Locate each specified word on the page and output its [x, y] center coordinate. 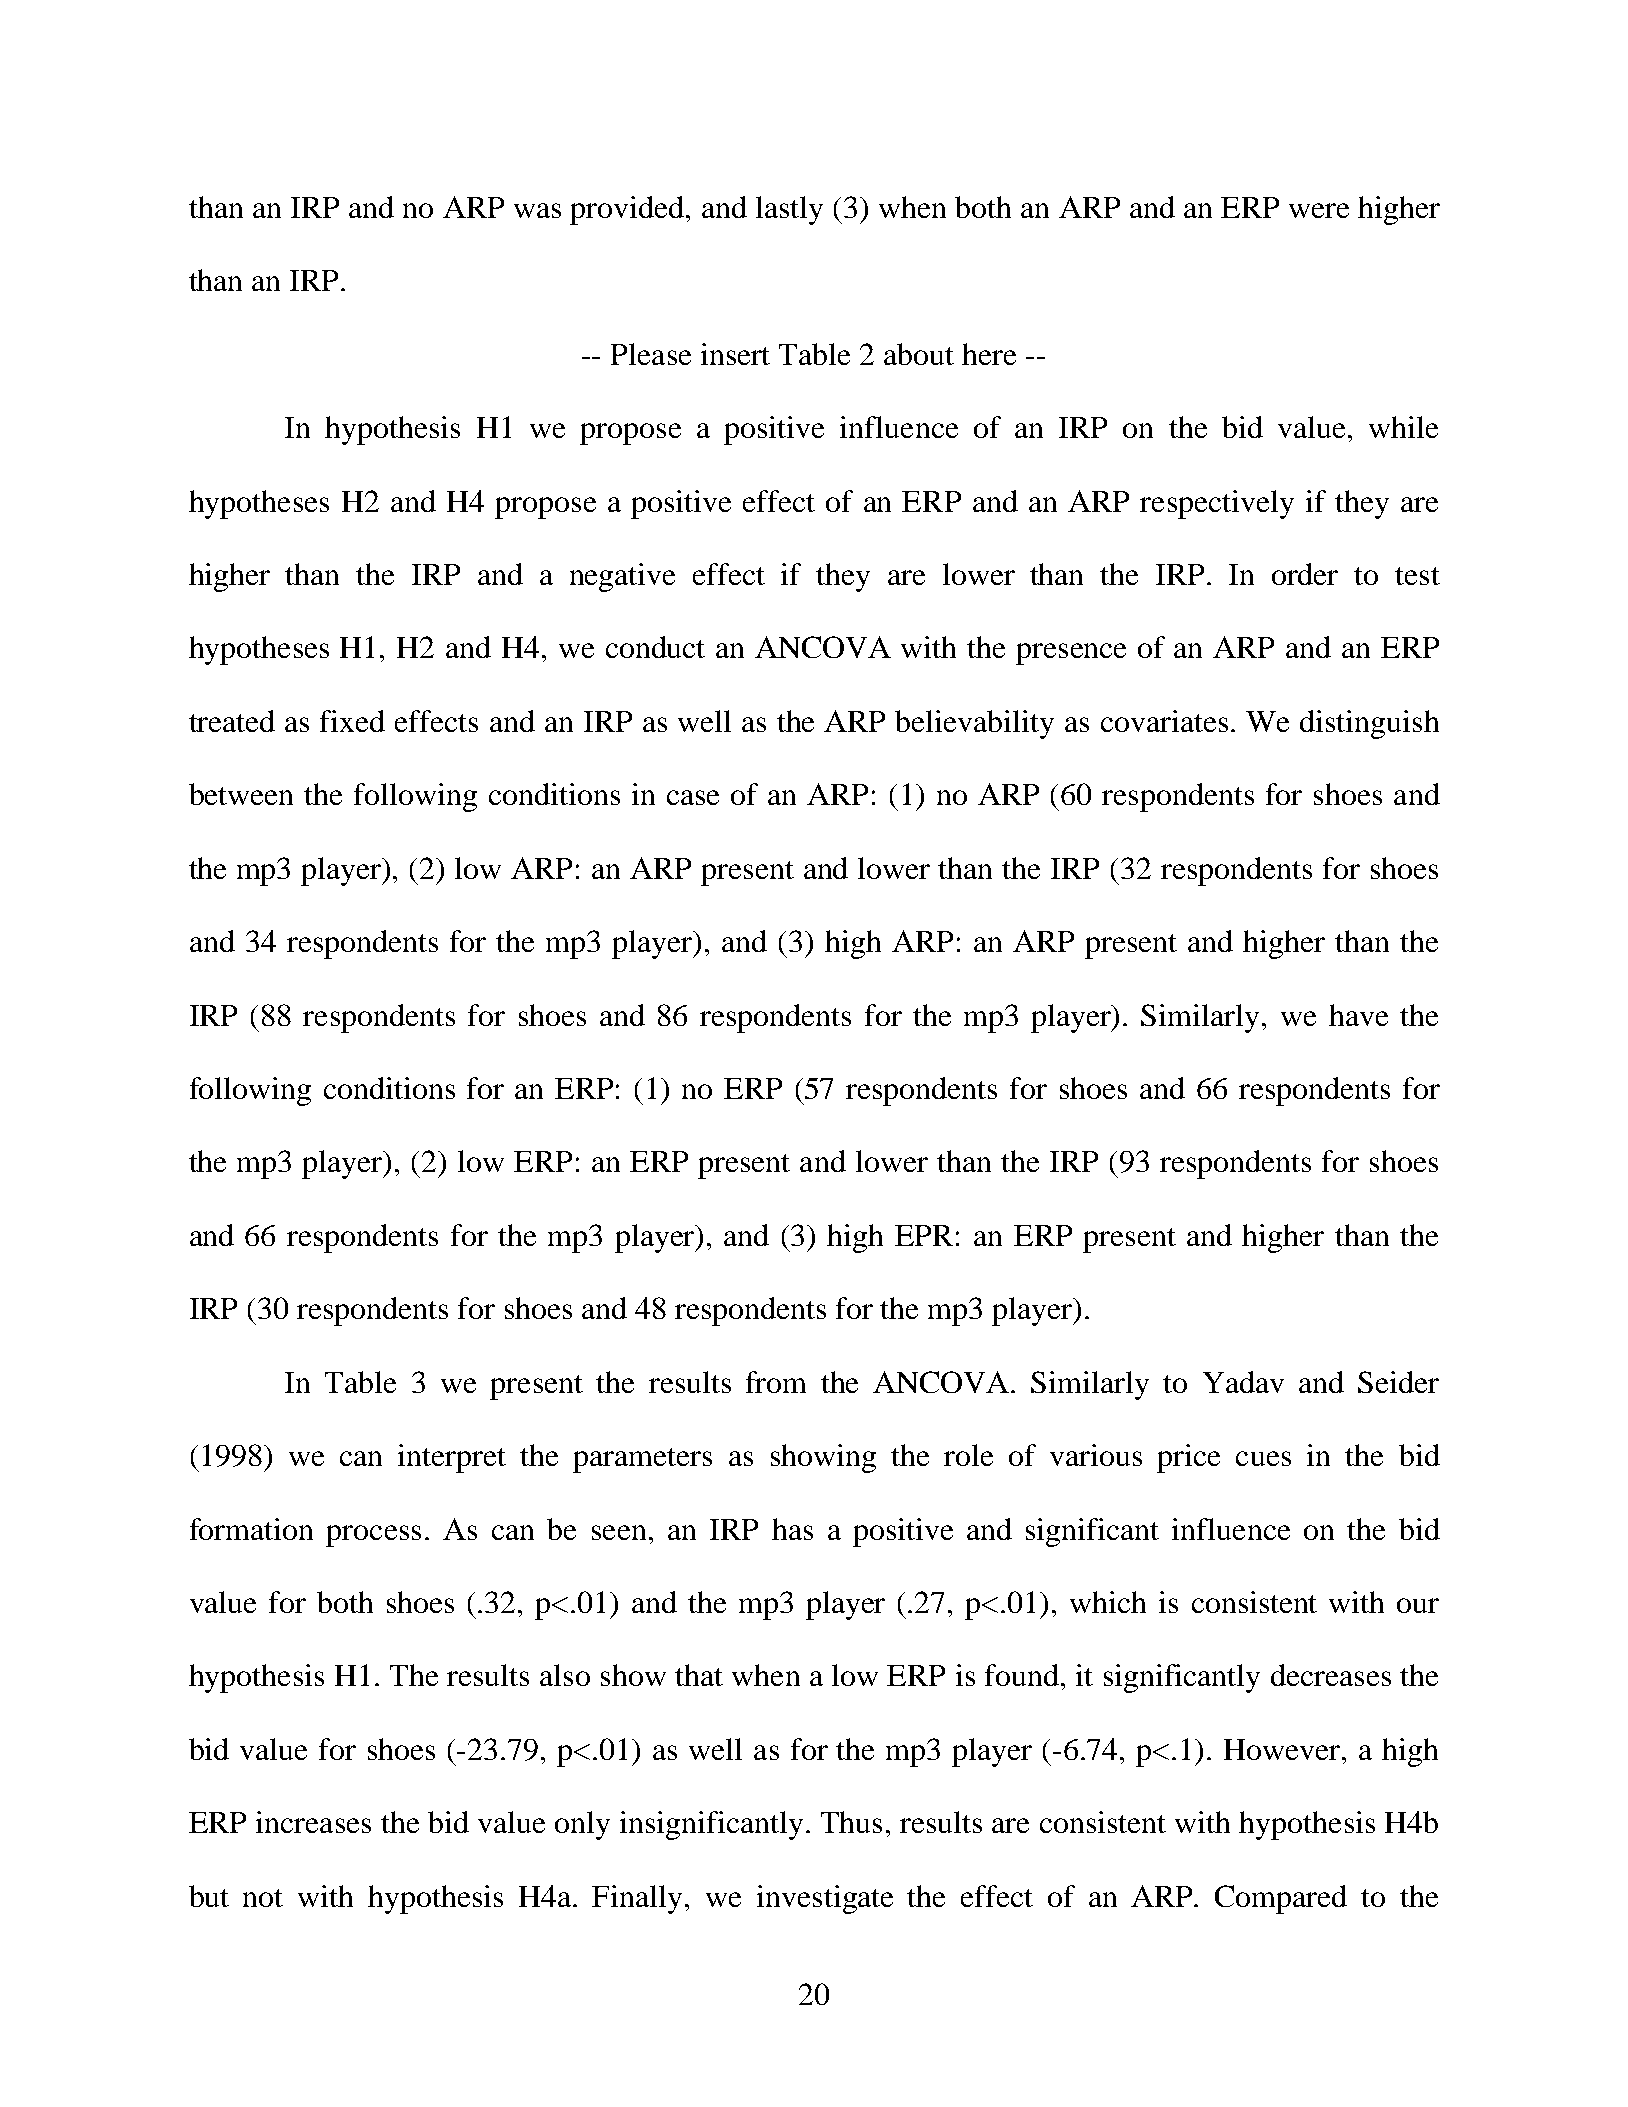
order [1305, 574]
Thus [851, 1822]
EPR [924, 1235]
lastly [789, 210]
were [1319, 210]
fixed [352, 721]
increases [313, 1822]
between [241, 794]
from [776, 1382]
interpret [452, 1458]
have [1358, 1015]
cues [1263, 1458]
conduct [655, 647]
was [537, 210]
